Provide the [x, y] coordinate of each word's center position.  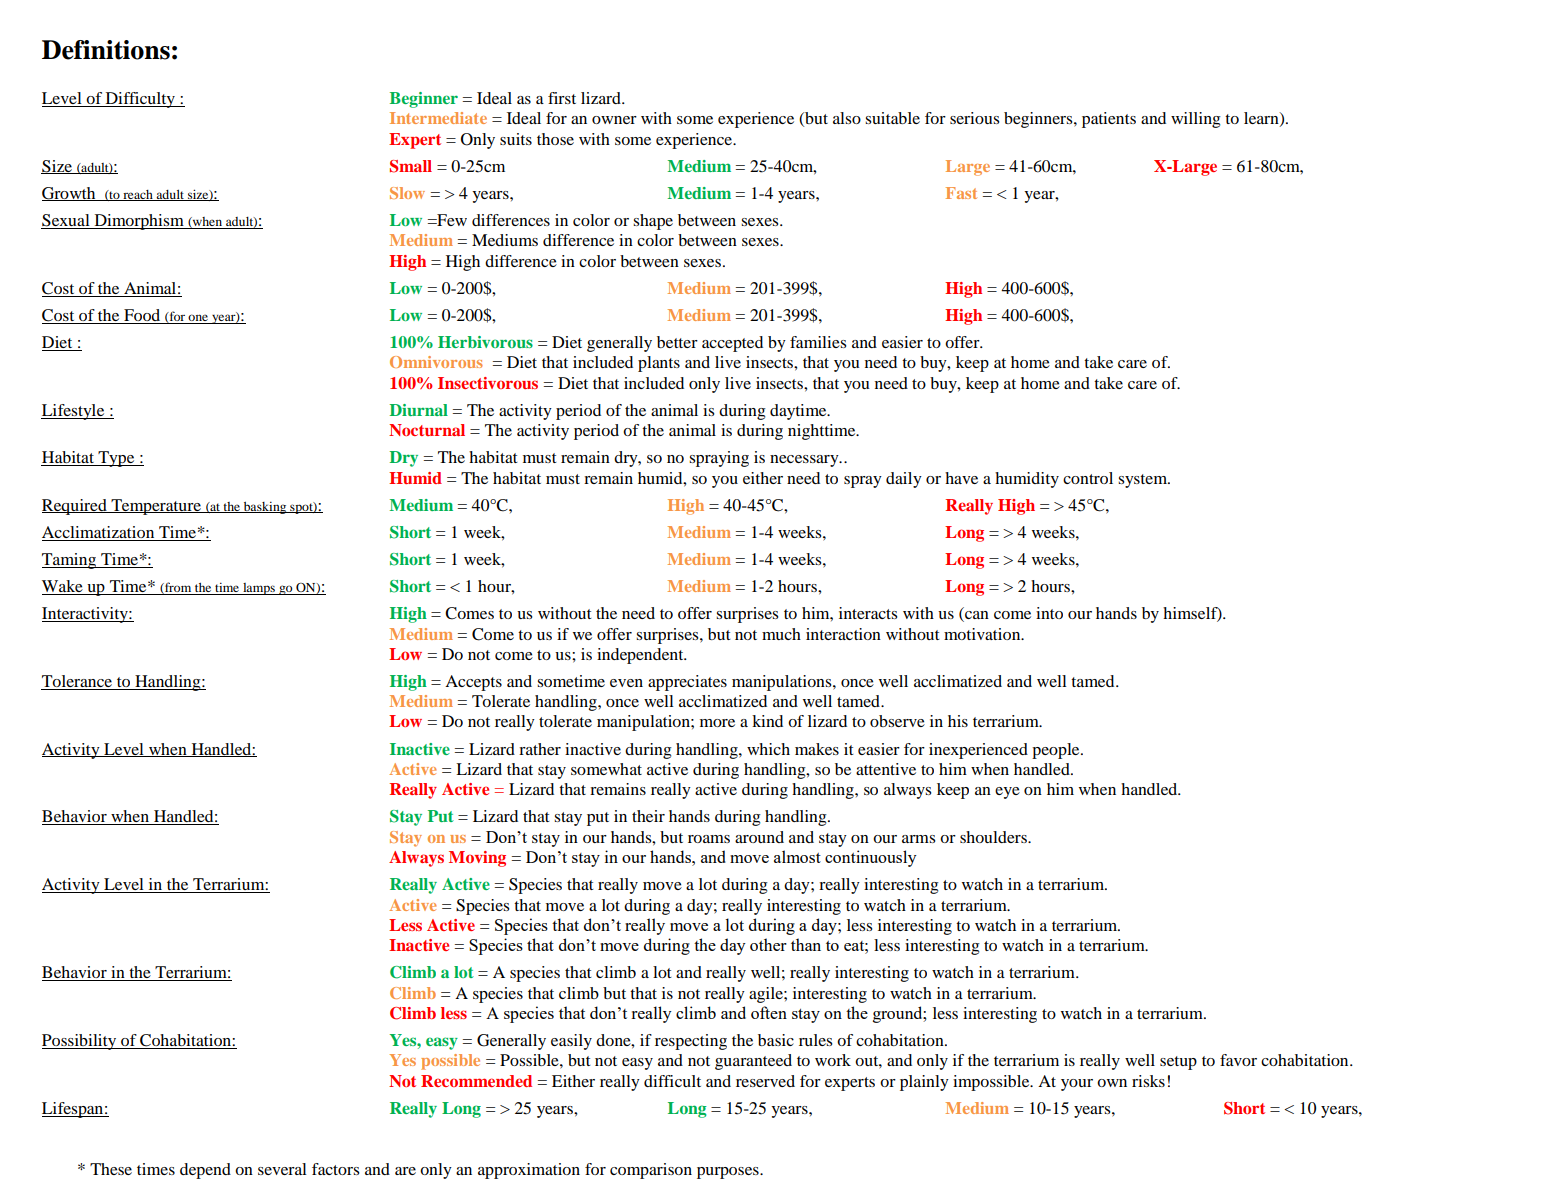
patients [1109, 120]
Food [142, 316]
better [677, 342]
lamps [259, 589]
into [1049, 613]
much [781, 634]
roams [709, 839]
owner [614, 120]
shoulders [994, 837]
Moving [477, 859]
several [282, 1169]
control [1088, 478]
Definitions [106, 50]
